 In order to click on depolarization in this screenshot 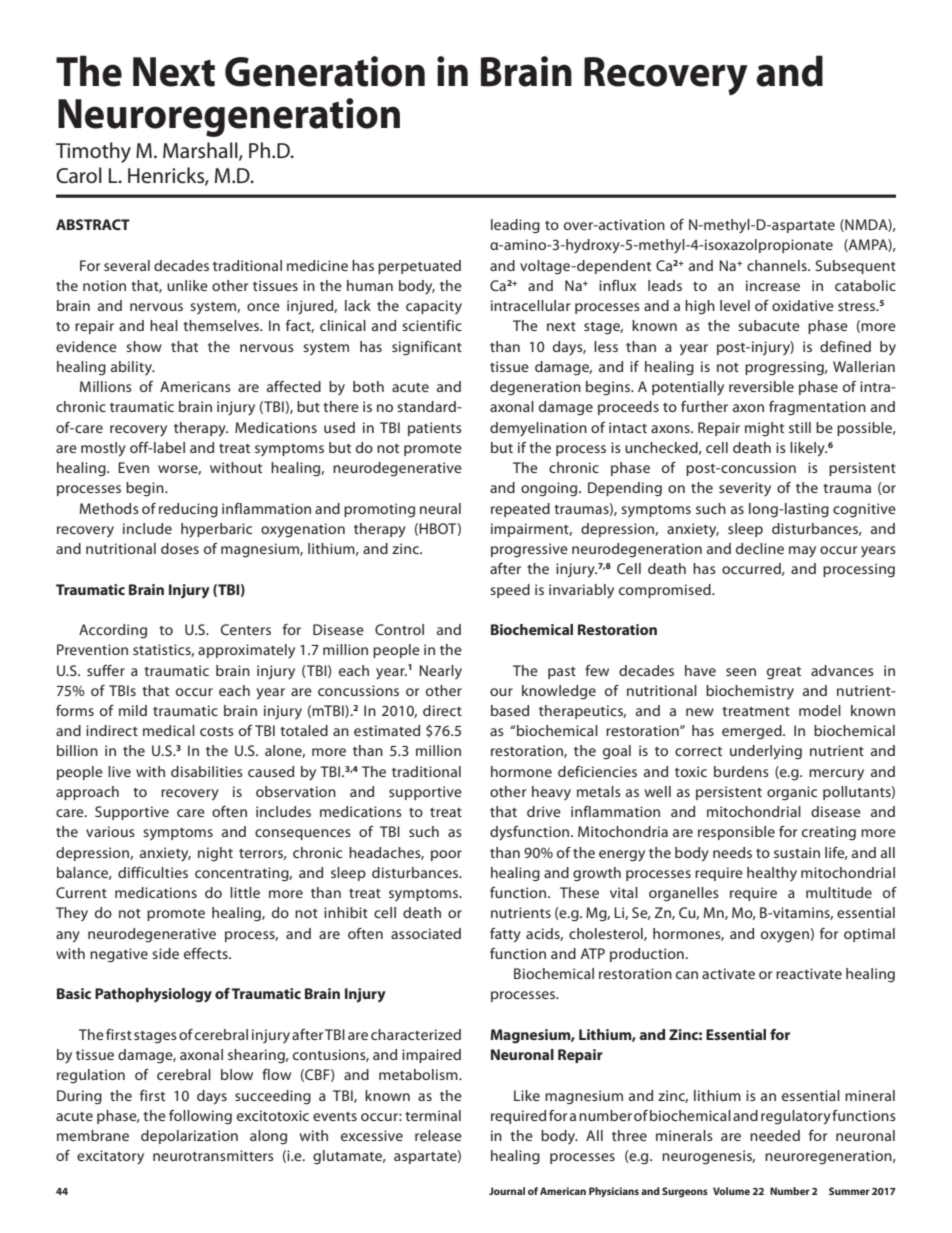, I will do `click(189, 1137)`.
